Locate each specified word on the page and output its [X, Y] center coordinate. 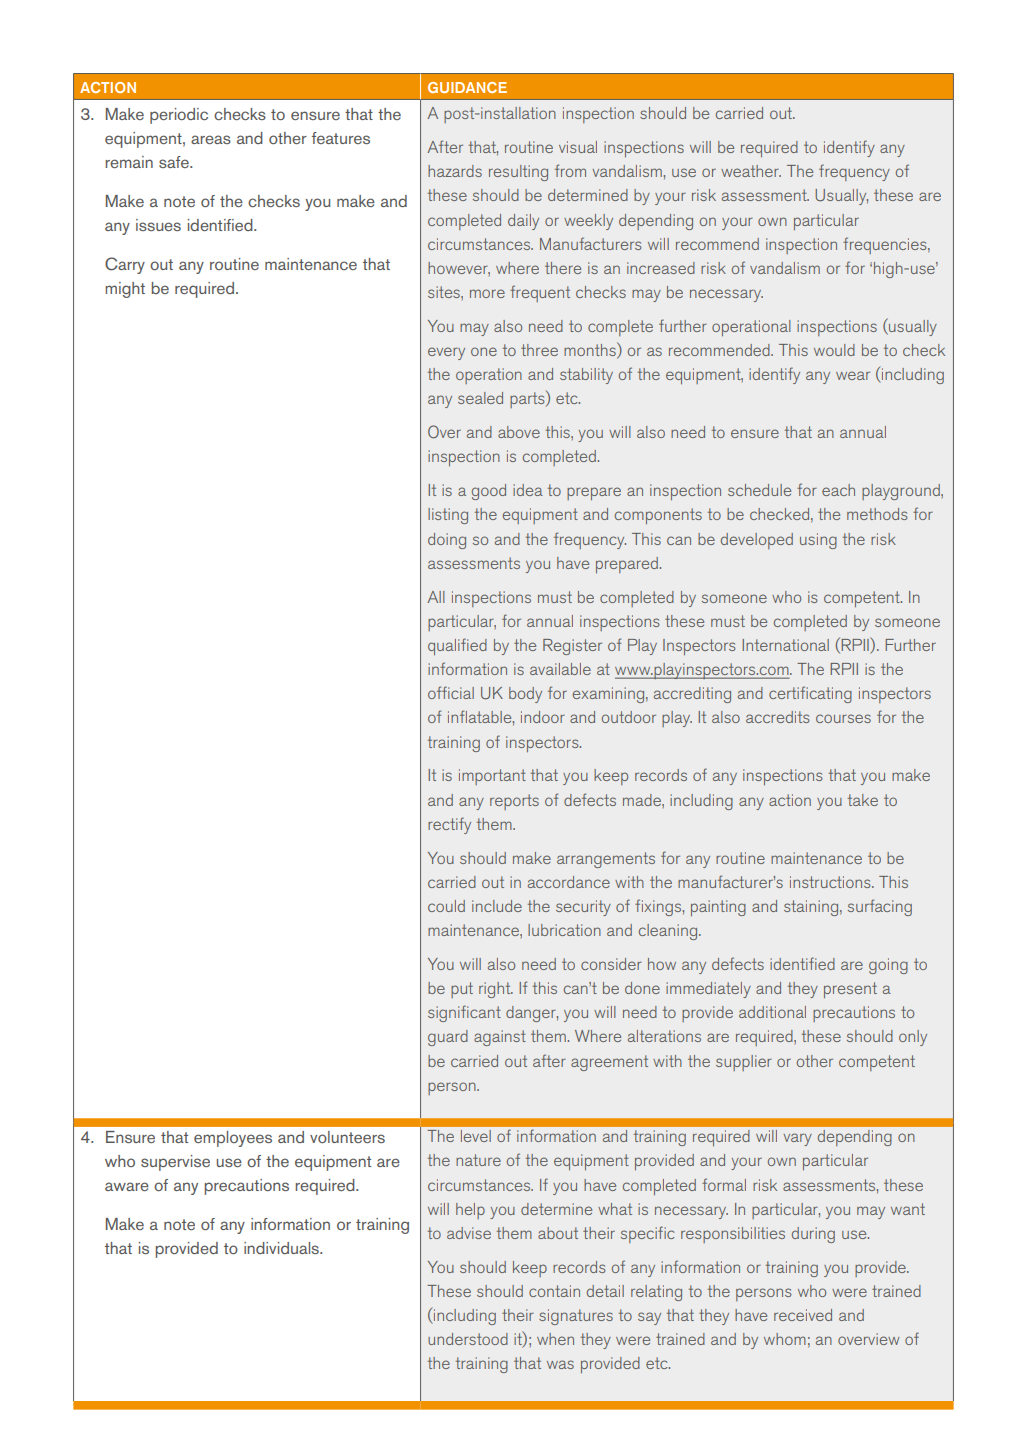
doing [447, 541]
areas [211, 139]
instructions [831, 882]
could [446, 906]
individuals [282, 1248]
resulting [518, 173]
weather [751, 171]
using [818, 541]
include [497, 906]
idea [528, 490]
